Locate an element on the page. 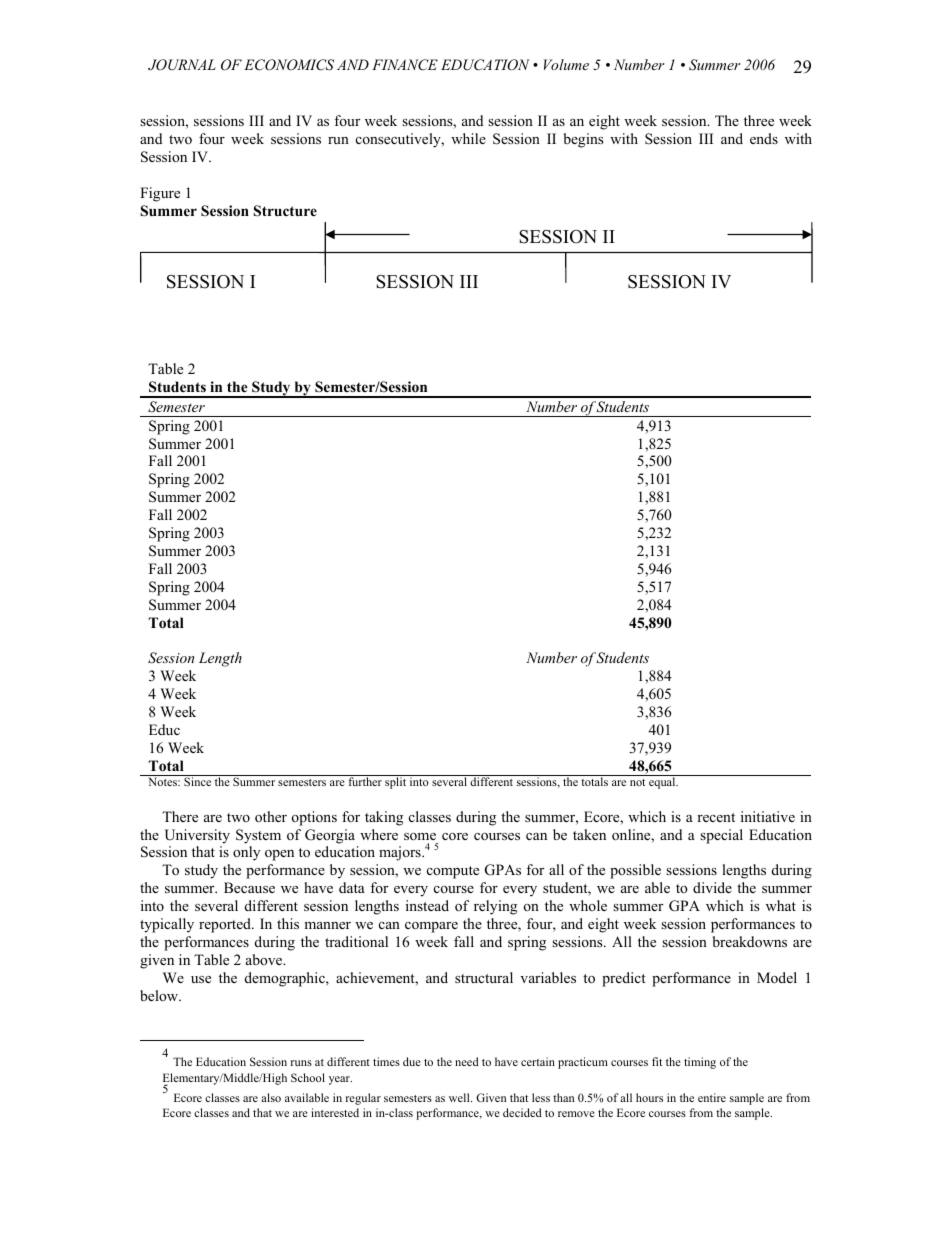 Image resolution: width=952 pixels, height=1233 pixels. equal is located at coordinates (663, 783).
